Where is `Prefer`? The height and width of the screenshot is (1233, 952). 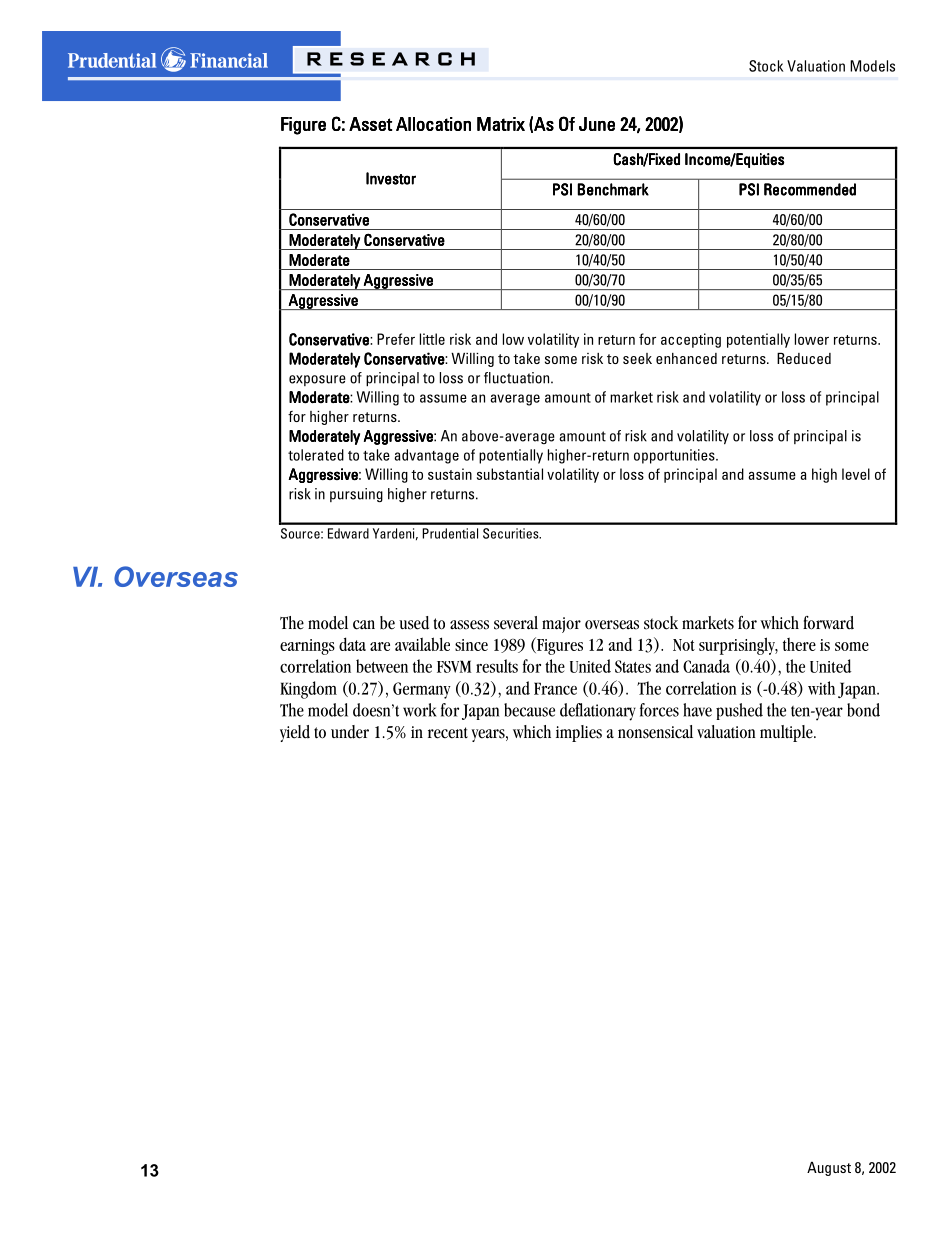 Prefer is located at coordinates (396, 339).
